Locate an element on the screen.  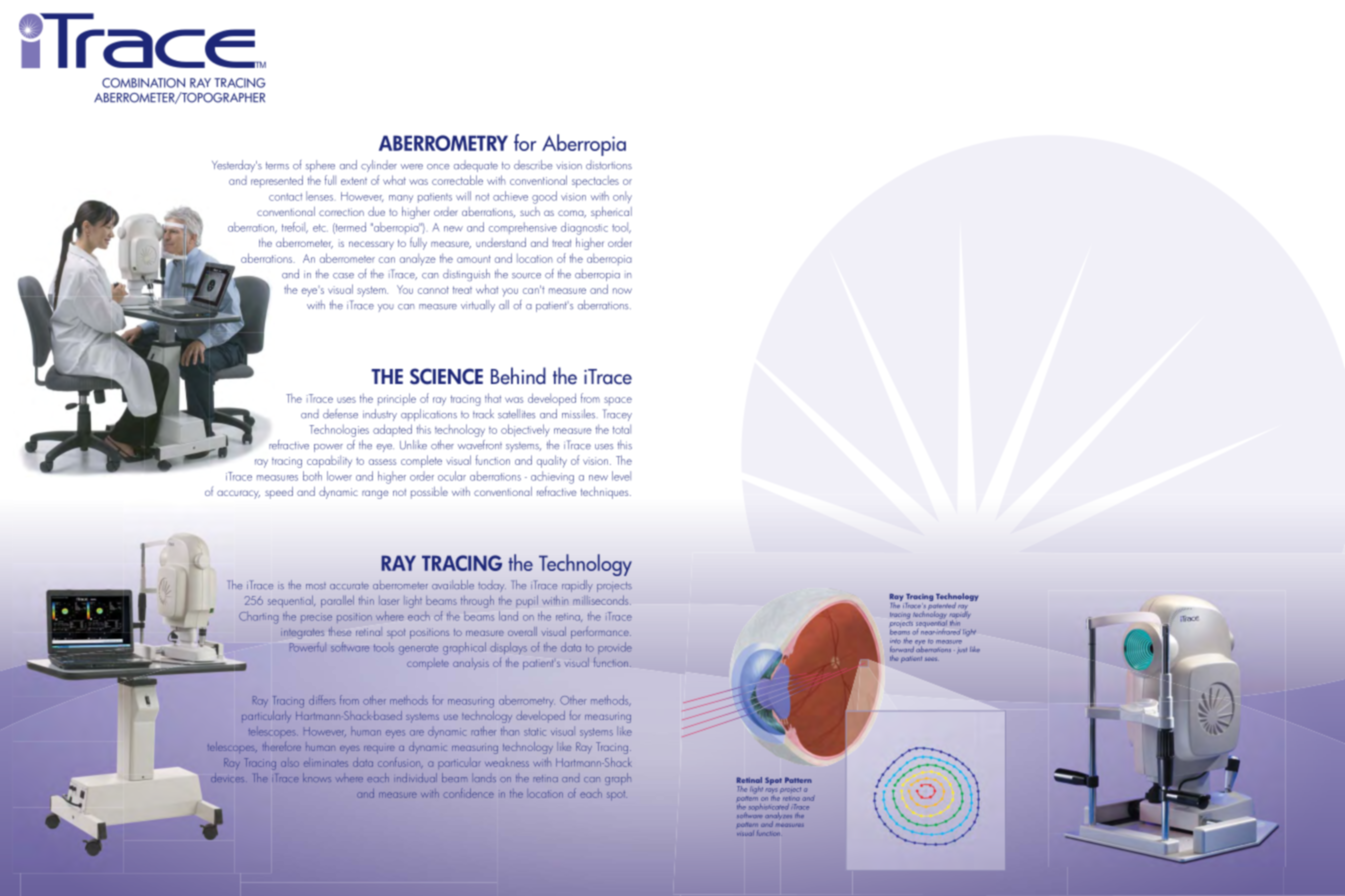
describe is located at coordinates (533, 165).
